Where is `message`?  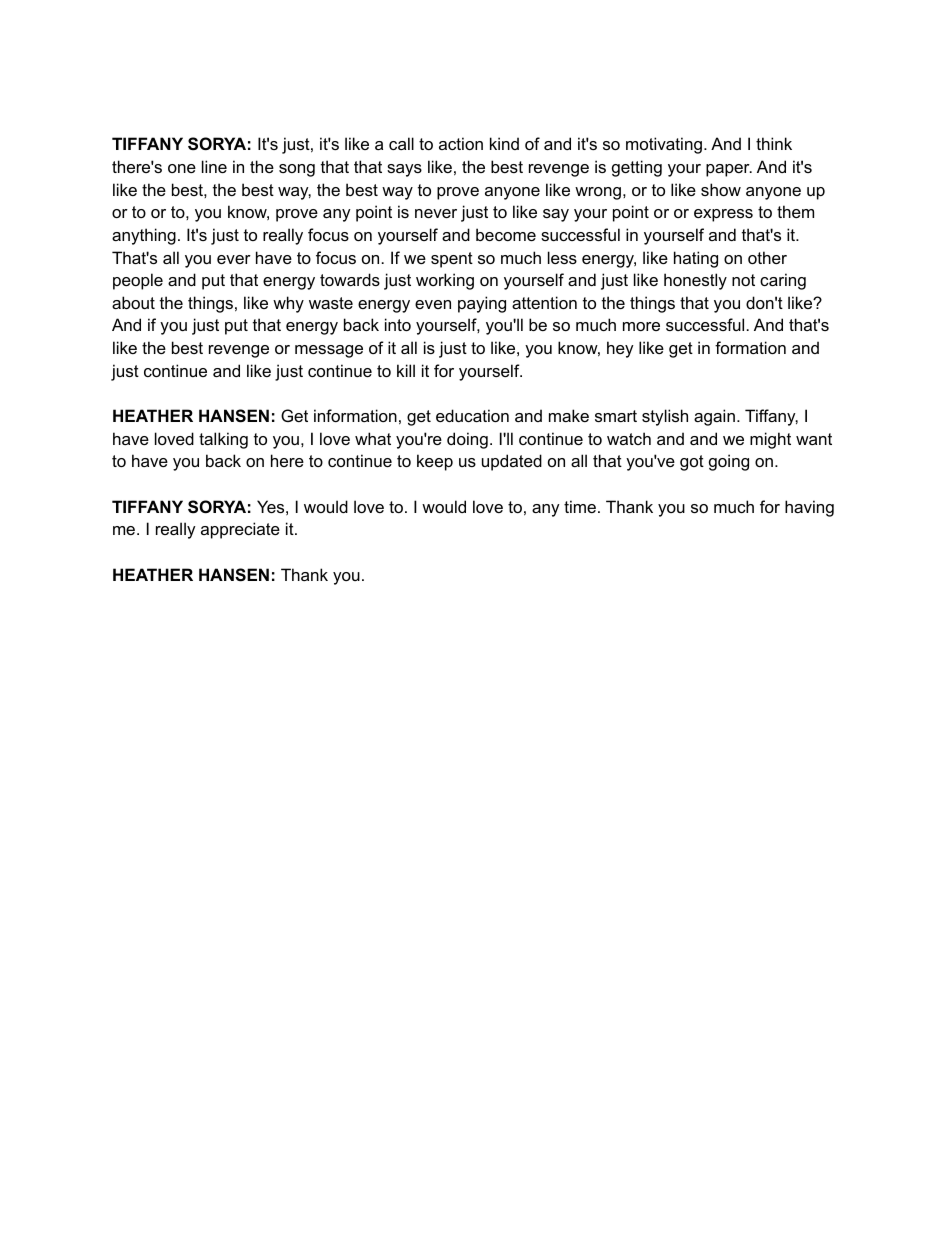 message is located at coordinates (329, 351).
